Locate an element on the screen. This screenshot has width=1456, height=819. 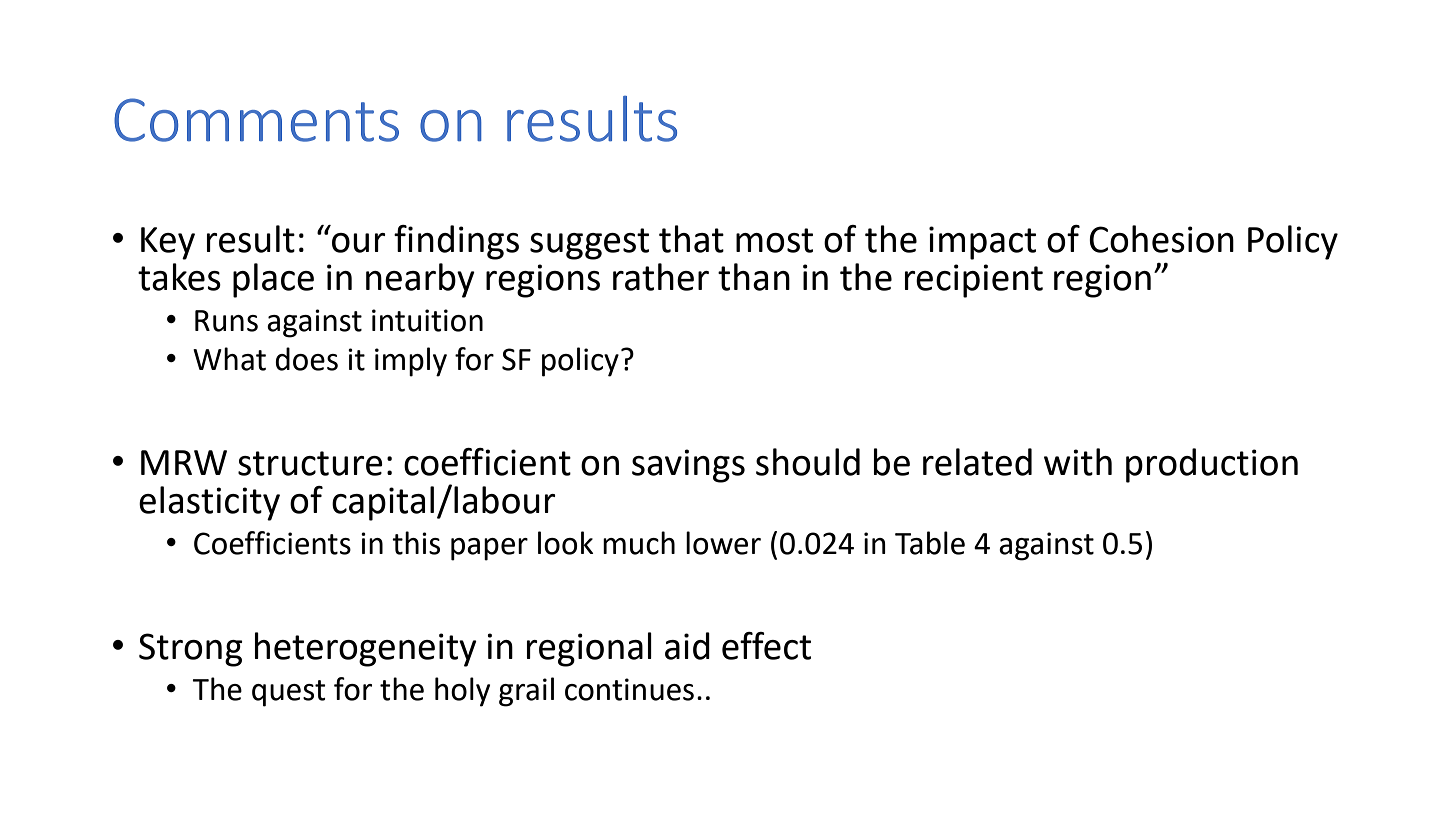
Table is located at coordinates (930, 543).
